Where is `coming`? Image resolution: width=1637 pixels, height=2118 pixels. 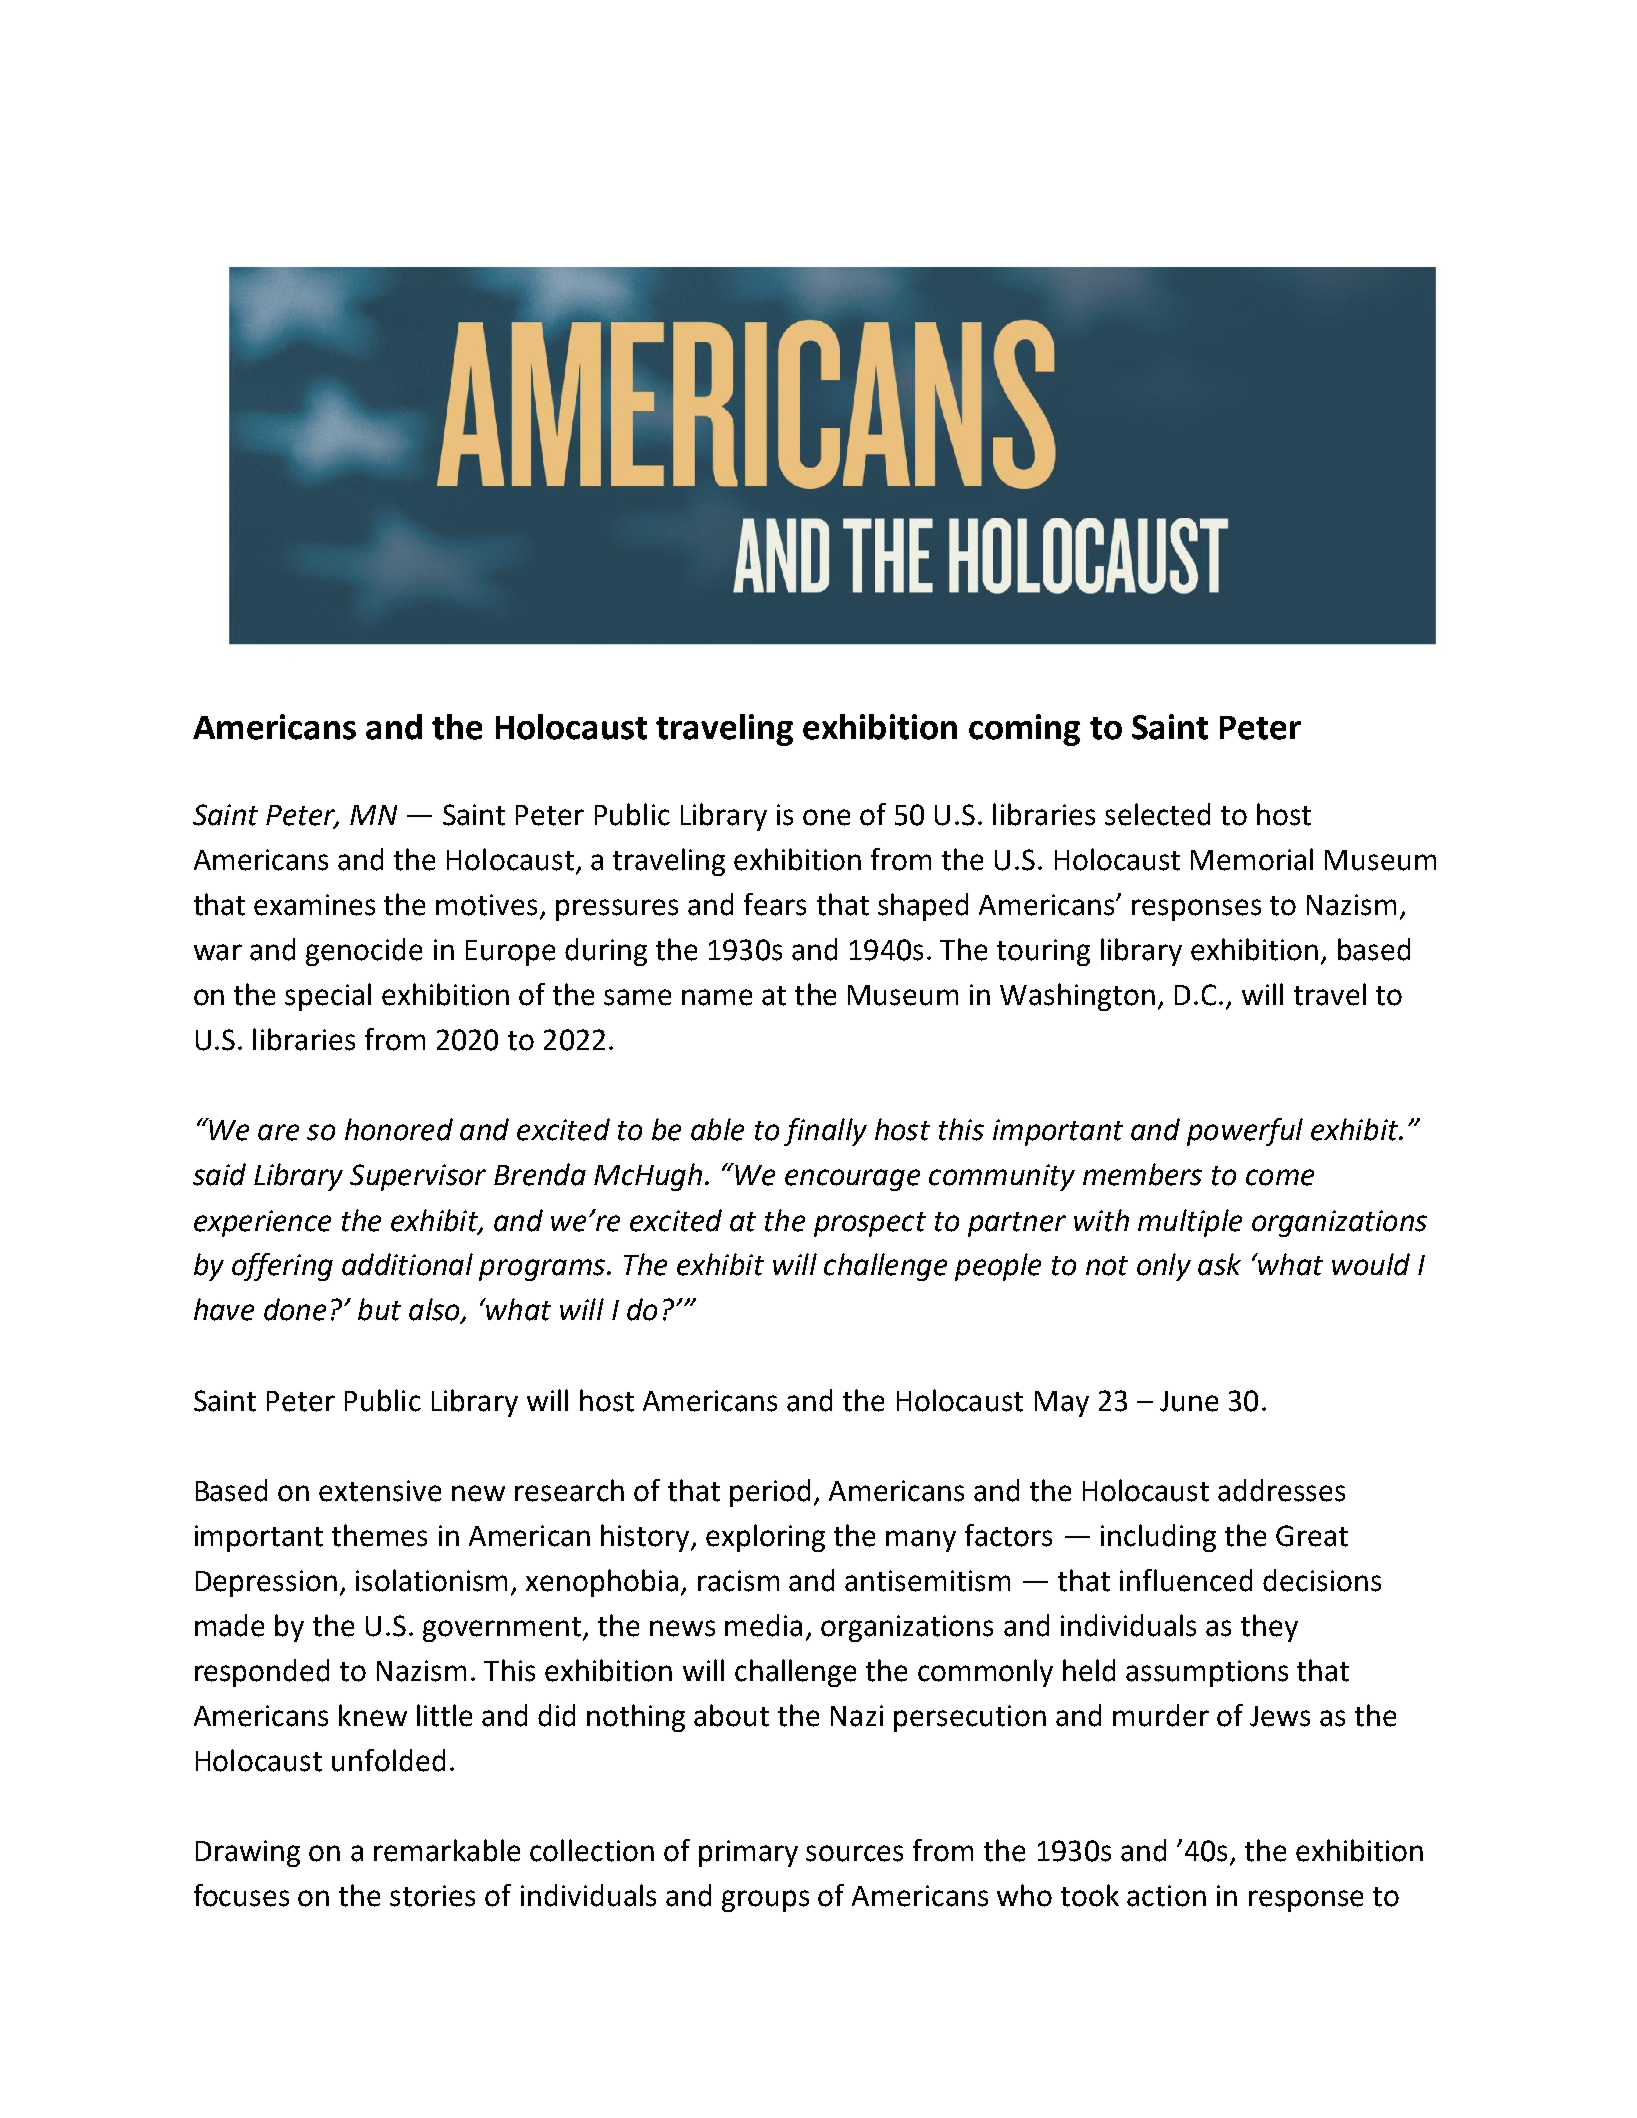 coming is located at coordinates (1024, 730).
